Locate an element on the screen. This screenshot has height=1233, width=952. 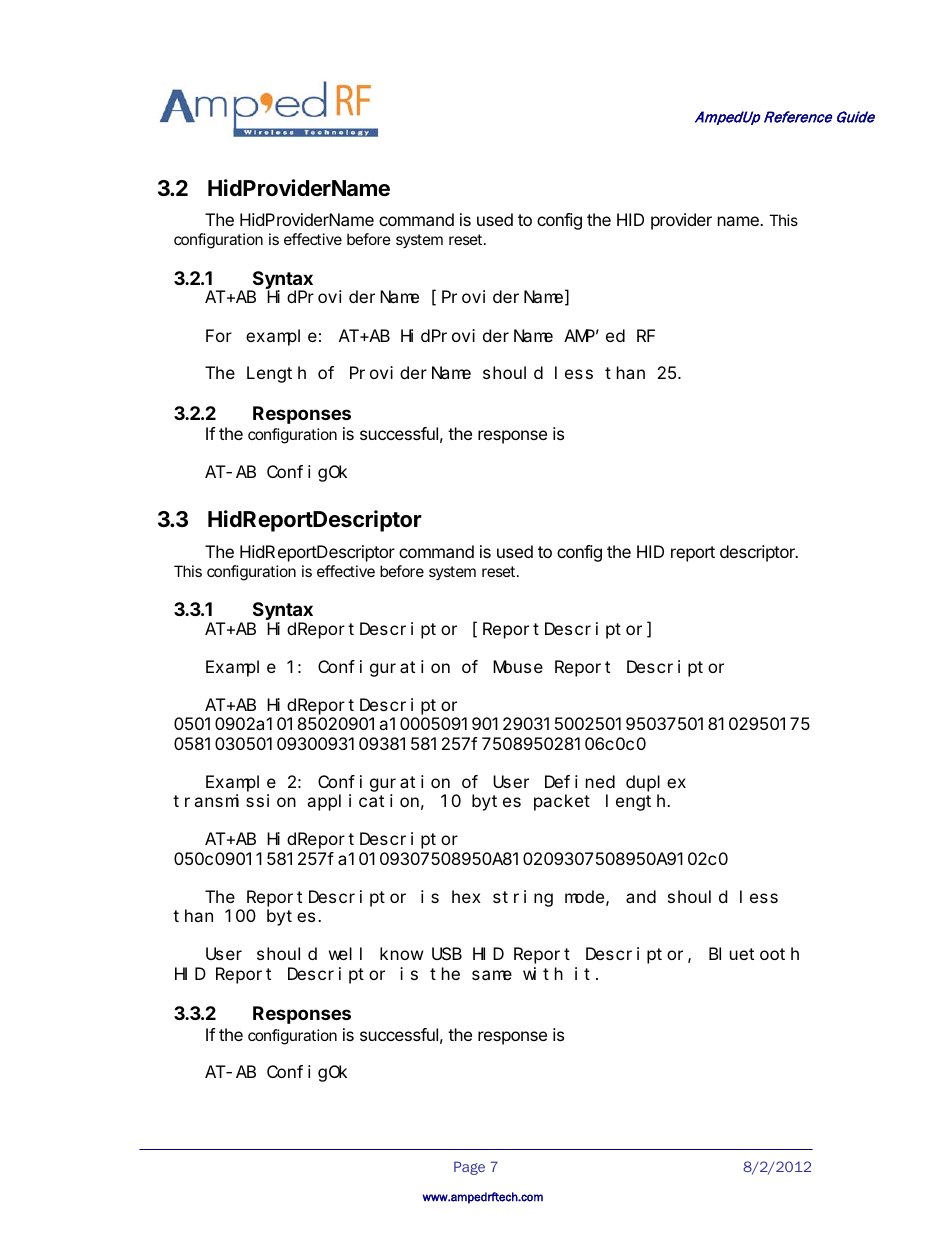
Page is located at coordinates (469, 1168).
